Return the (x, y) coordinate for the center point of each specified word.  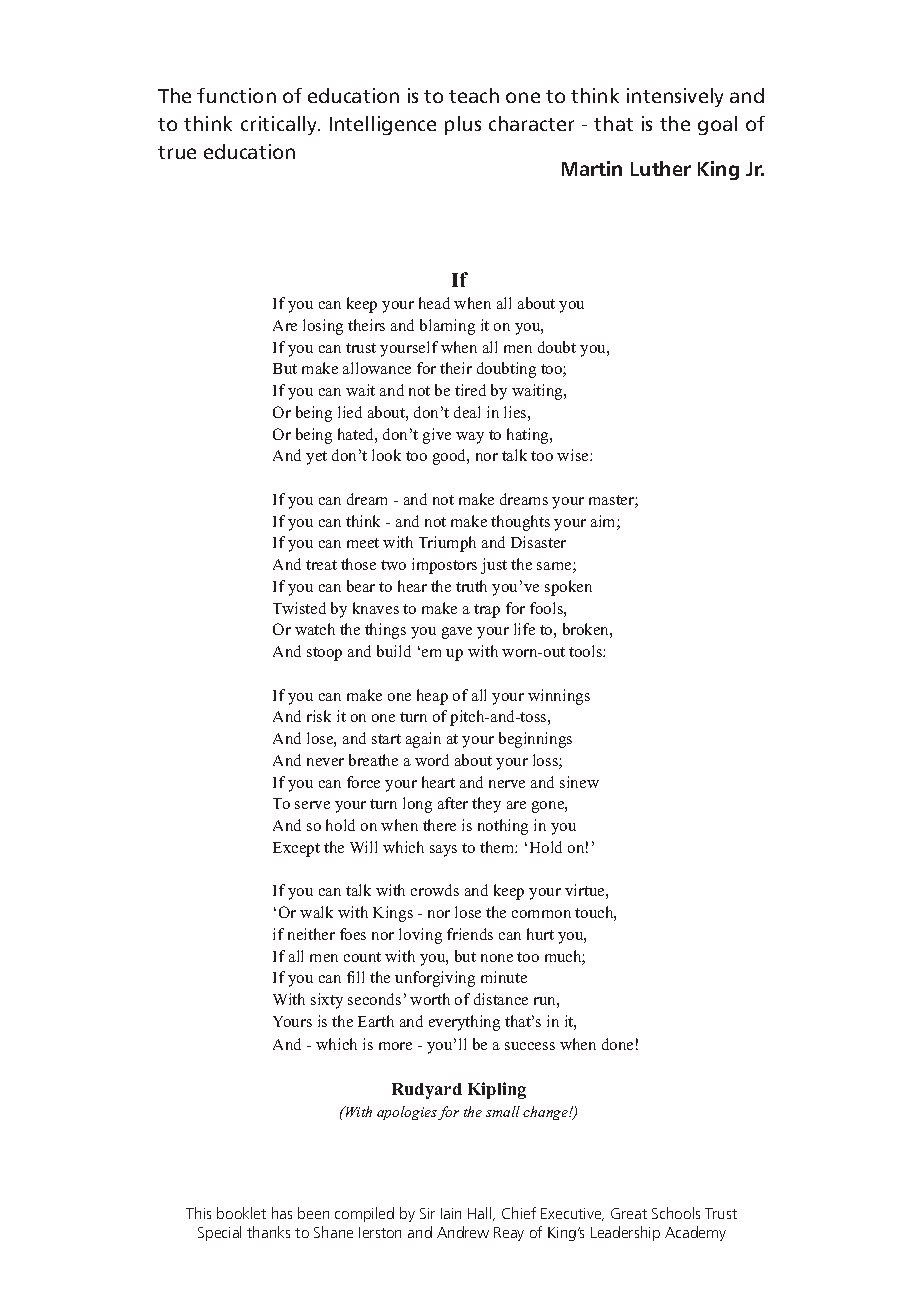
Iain (451, 1213)
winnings (559, 697)
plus (463, 125)
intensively (675, 97)
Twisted (299, 608)
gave (457, 633)
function (236, 95)
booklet (241, 1213)
